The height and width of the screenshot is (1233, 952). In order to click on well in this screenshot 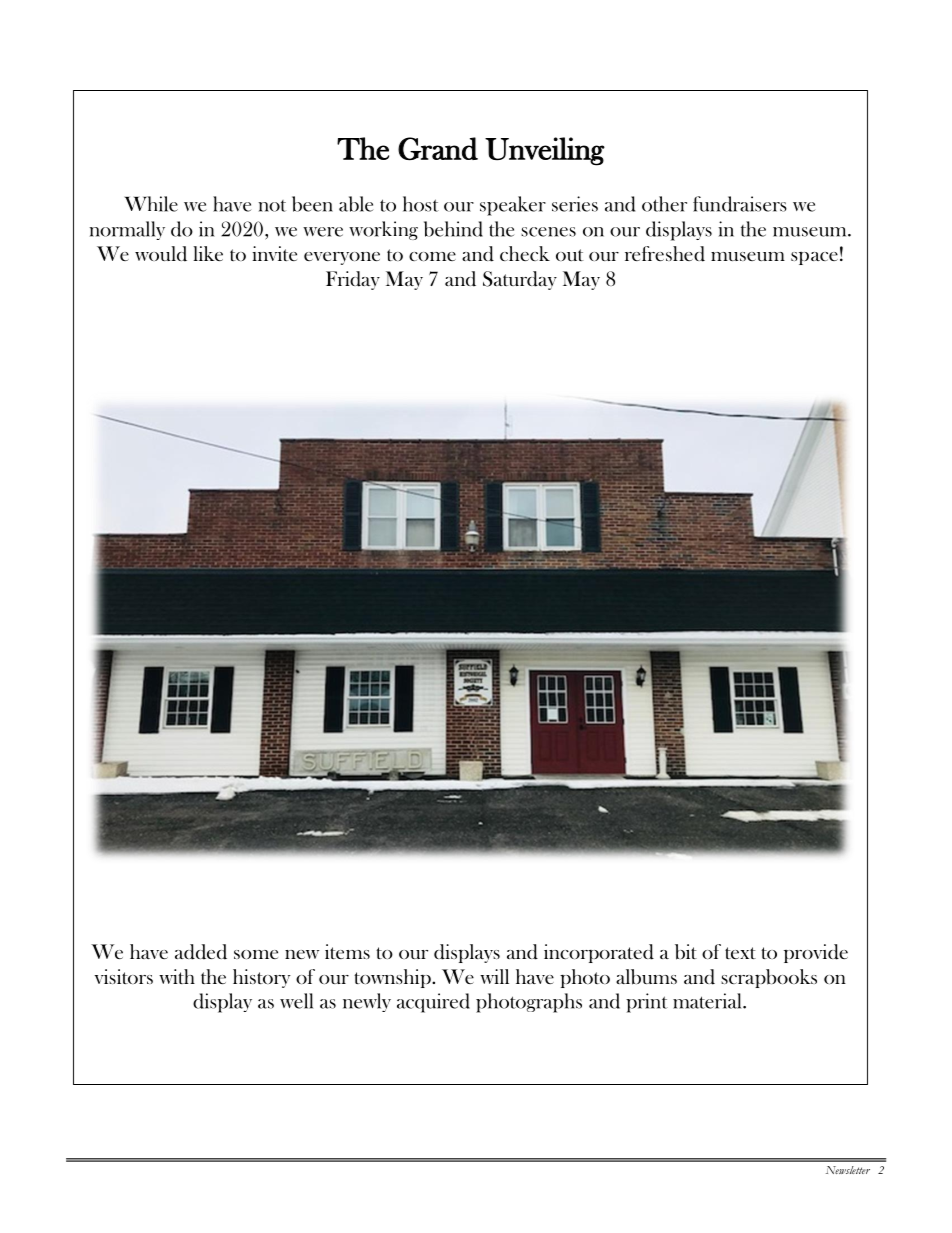, I will do `click(296, 1001)`.
